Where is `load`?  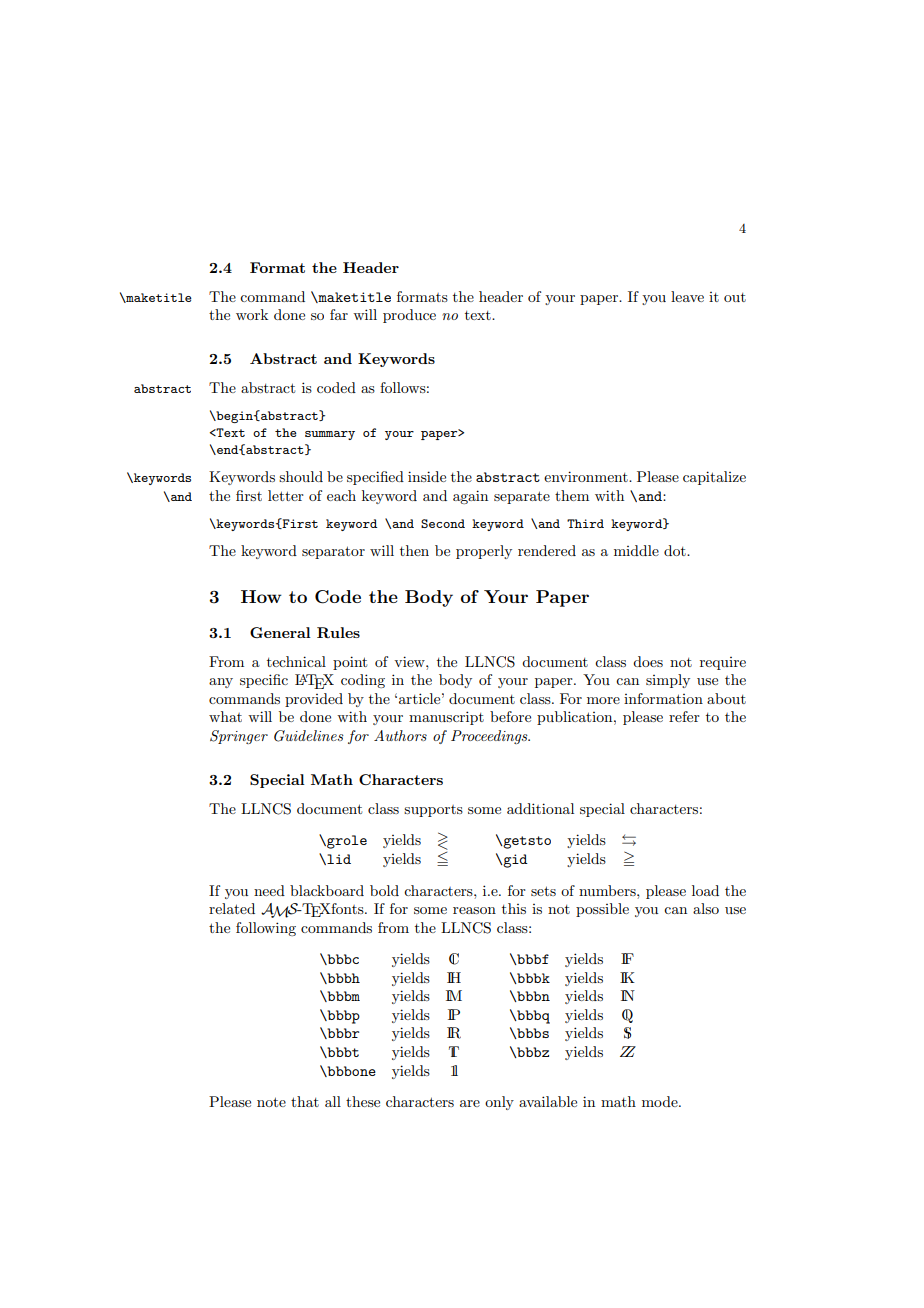
load is located at coordinates (705, 890).
